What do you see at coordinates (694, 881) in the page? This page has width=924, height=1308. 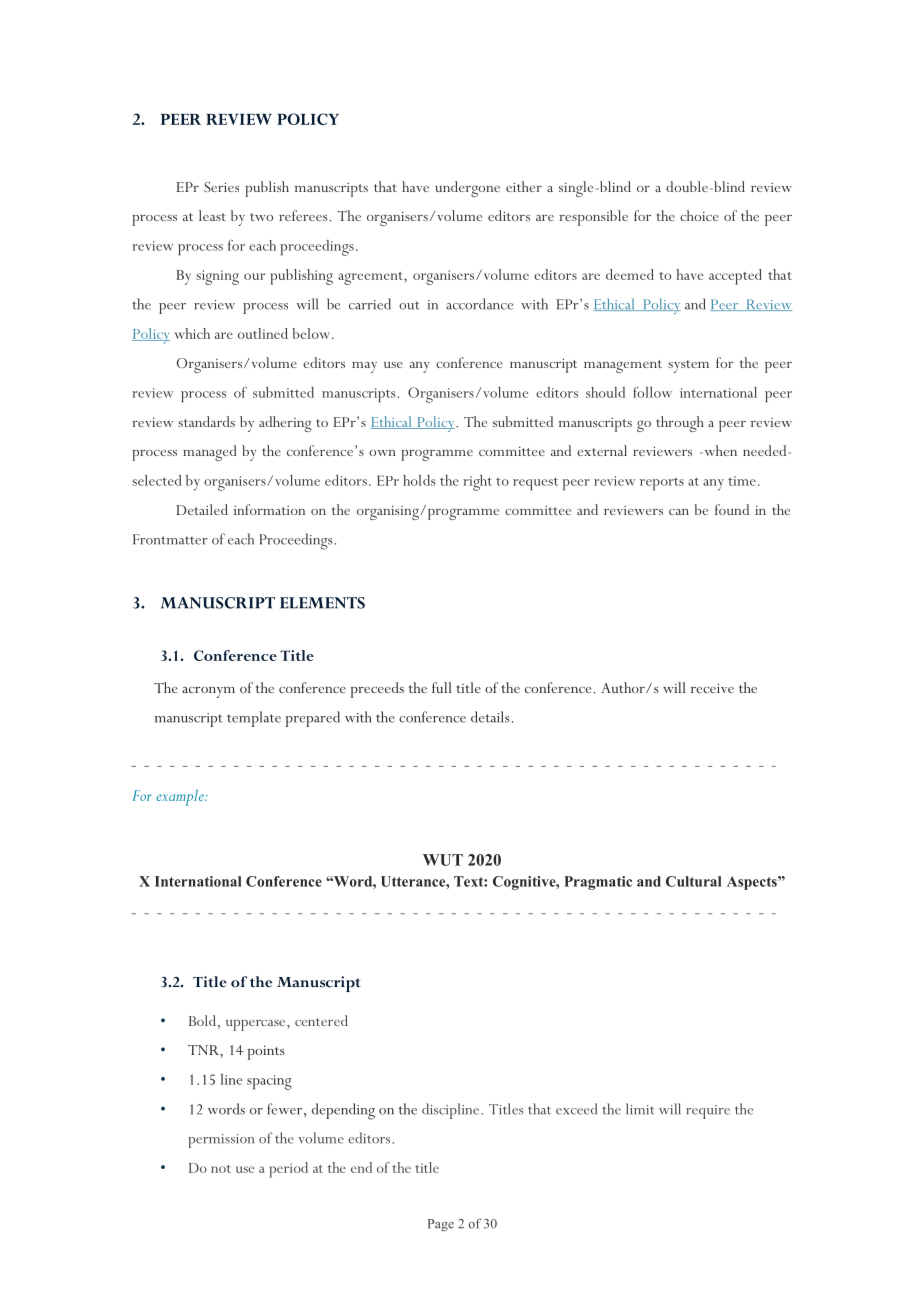 I see `Cultural` at bounding box center [694, 881].
